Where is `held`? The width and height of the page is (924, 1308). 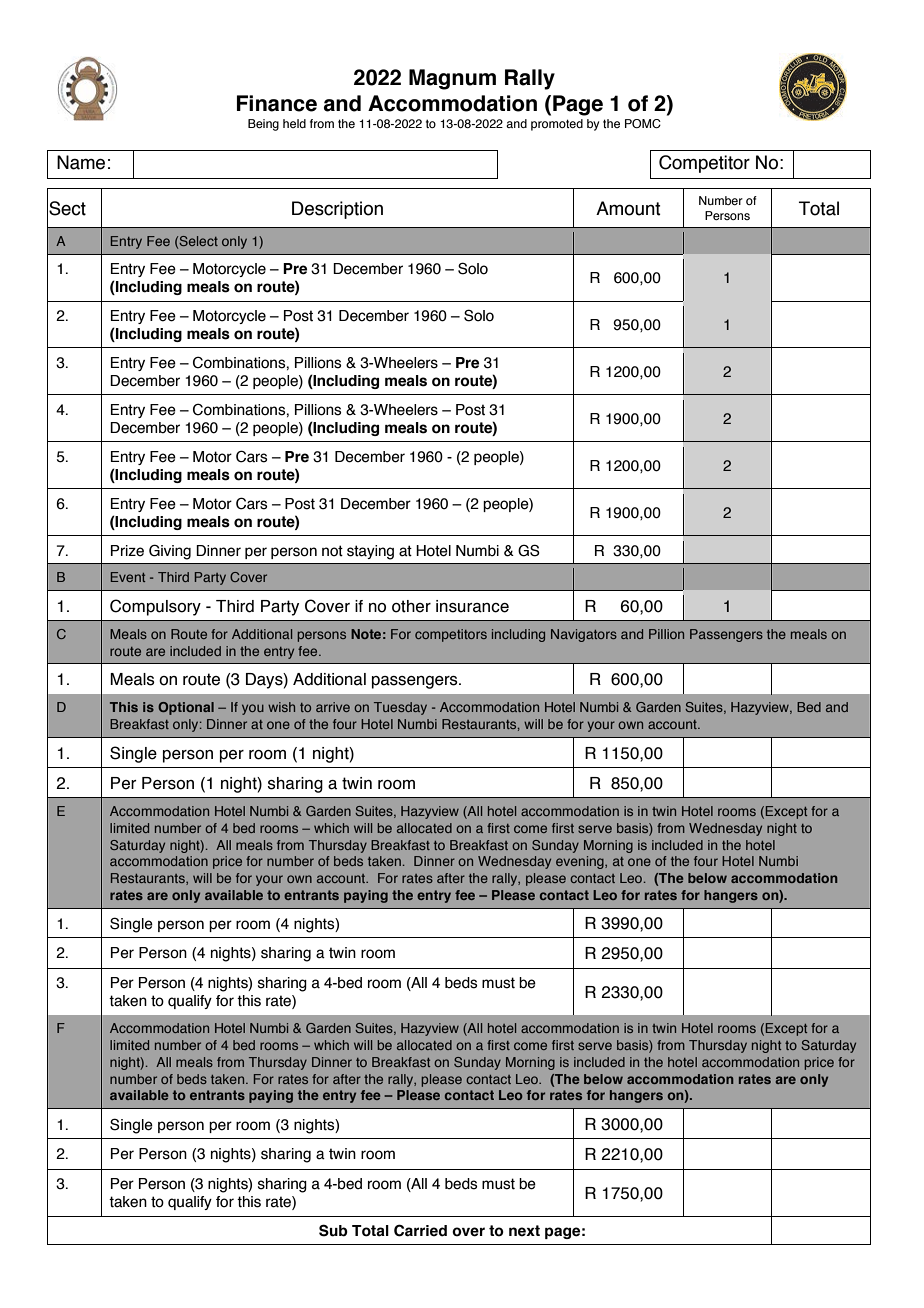
held is located at coordinates (294, 123).
